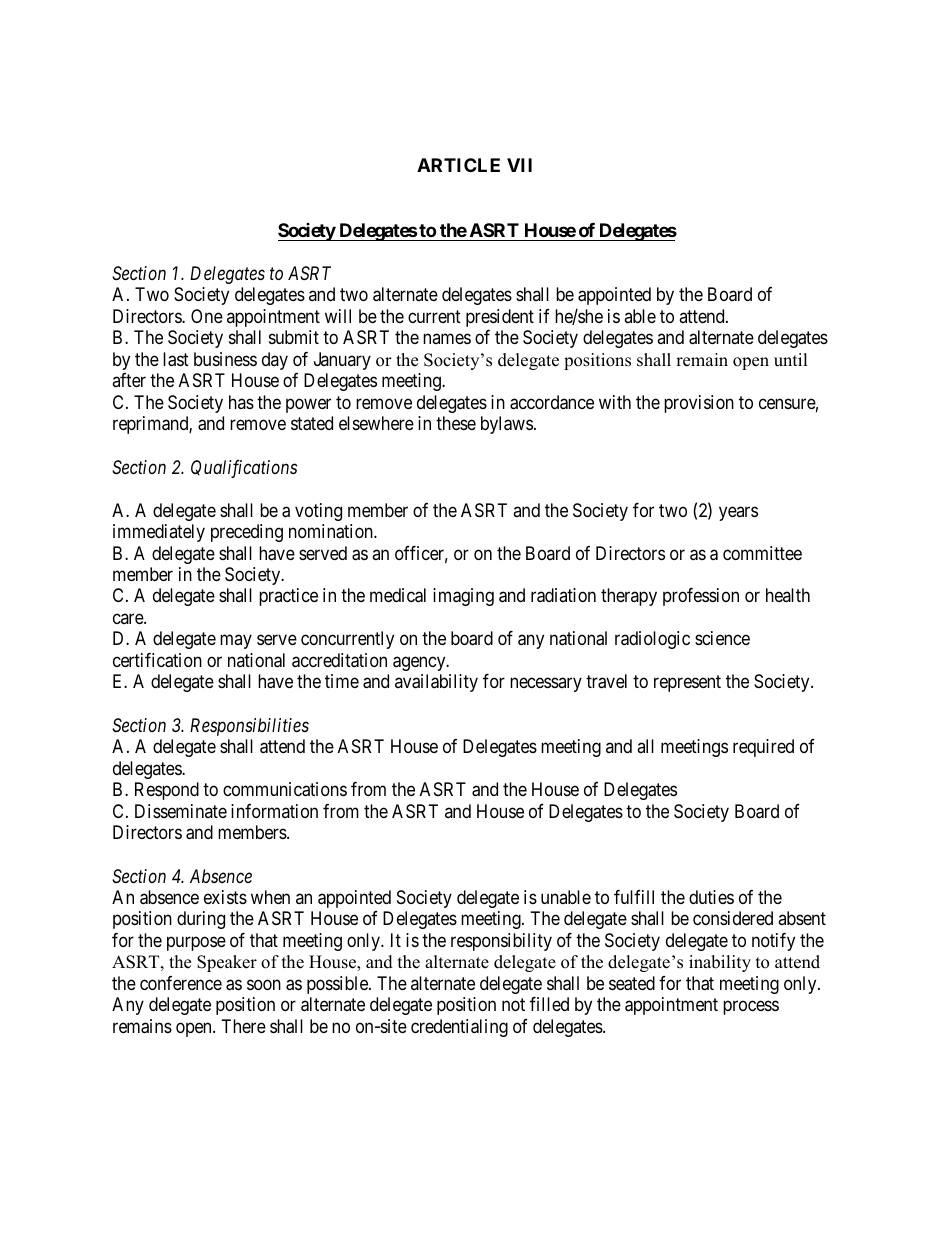 The image size is (952, 1233). Describe the element at coordinates (285, 789) in the screenshot. I see `communications` at that location.
